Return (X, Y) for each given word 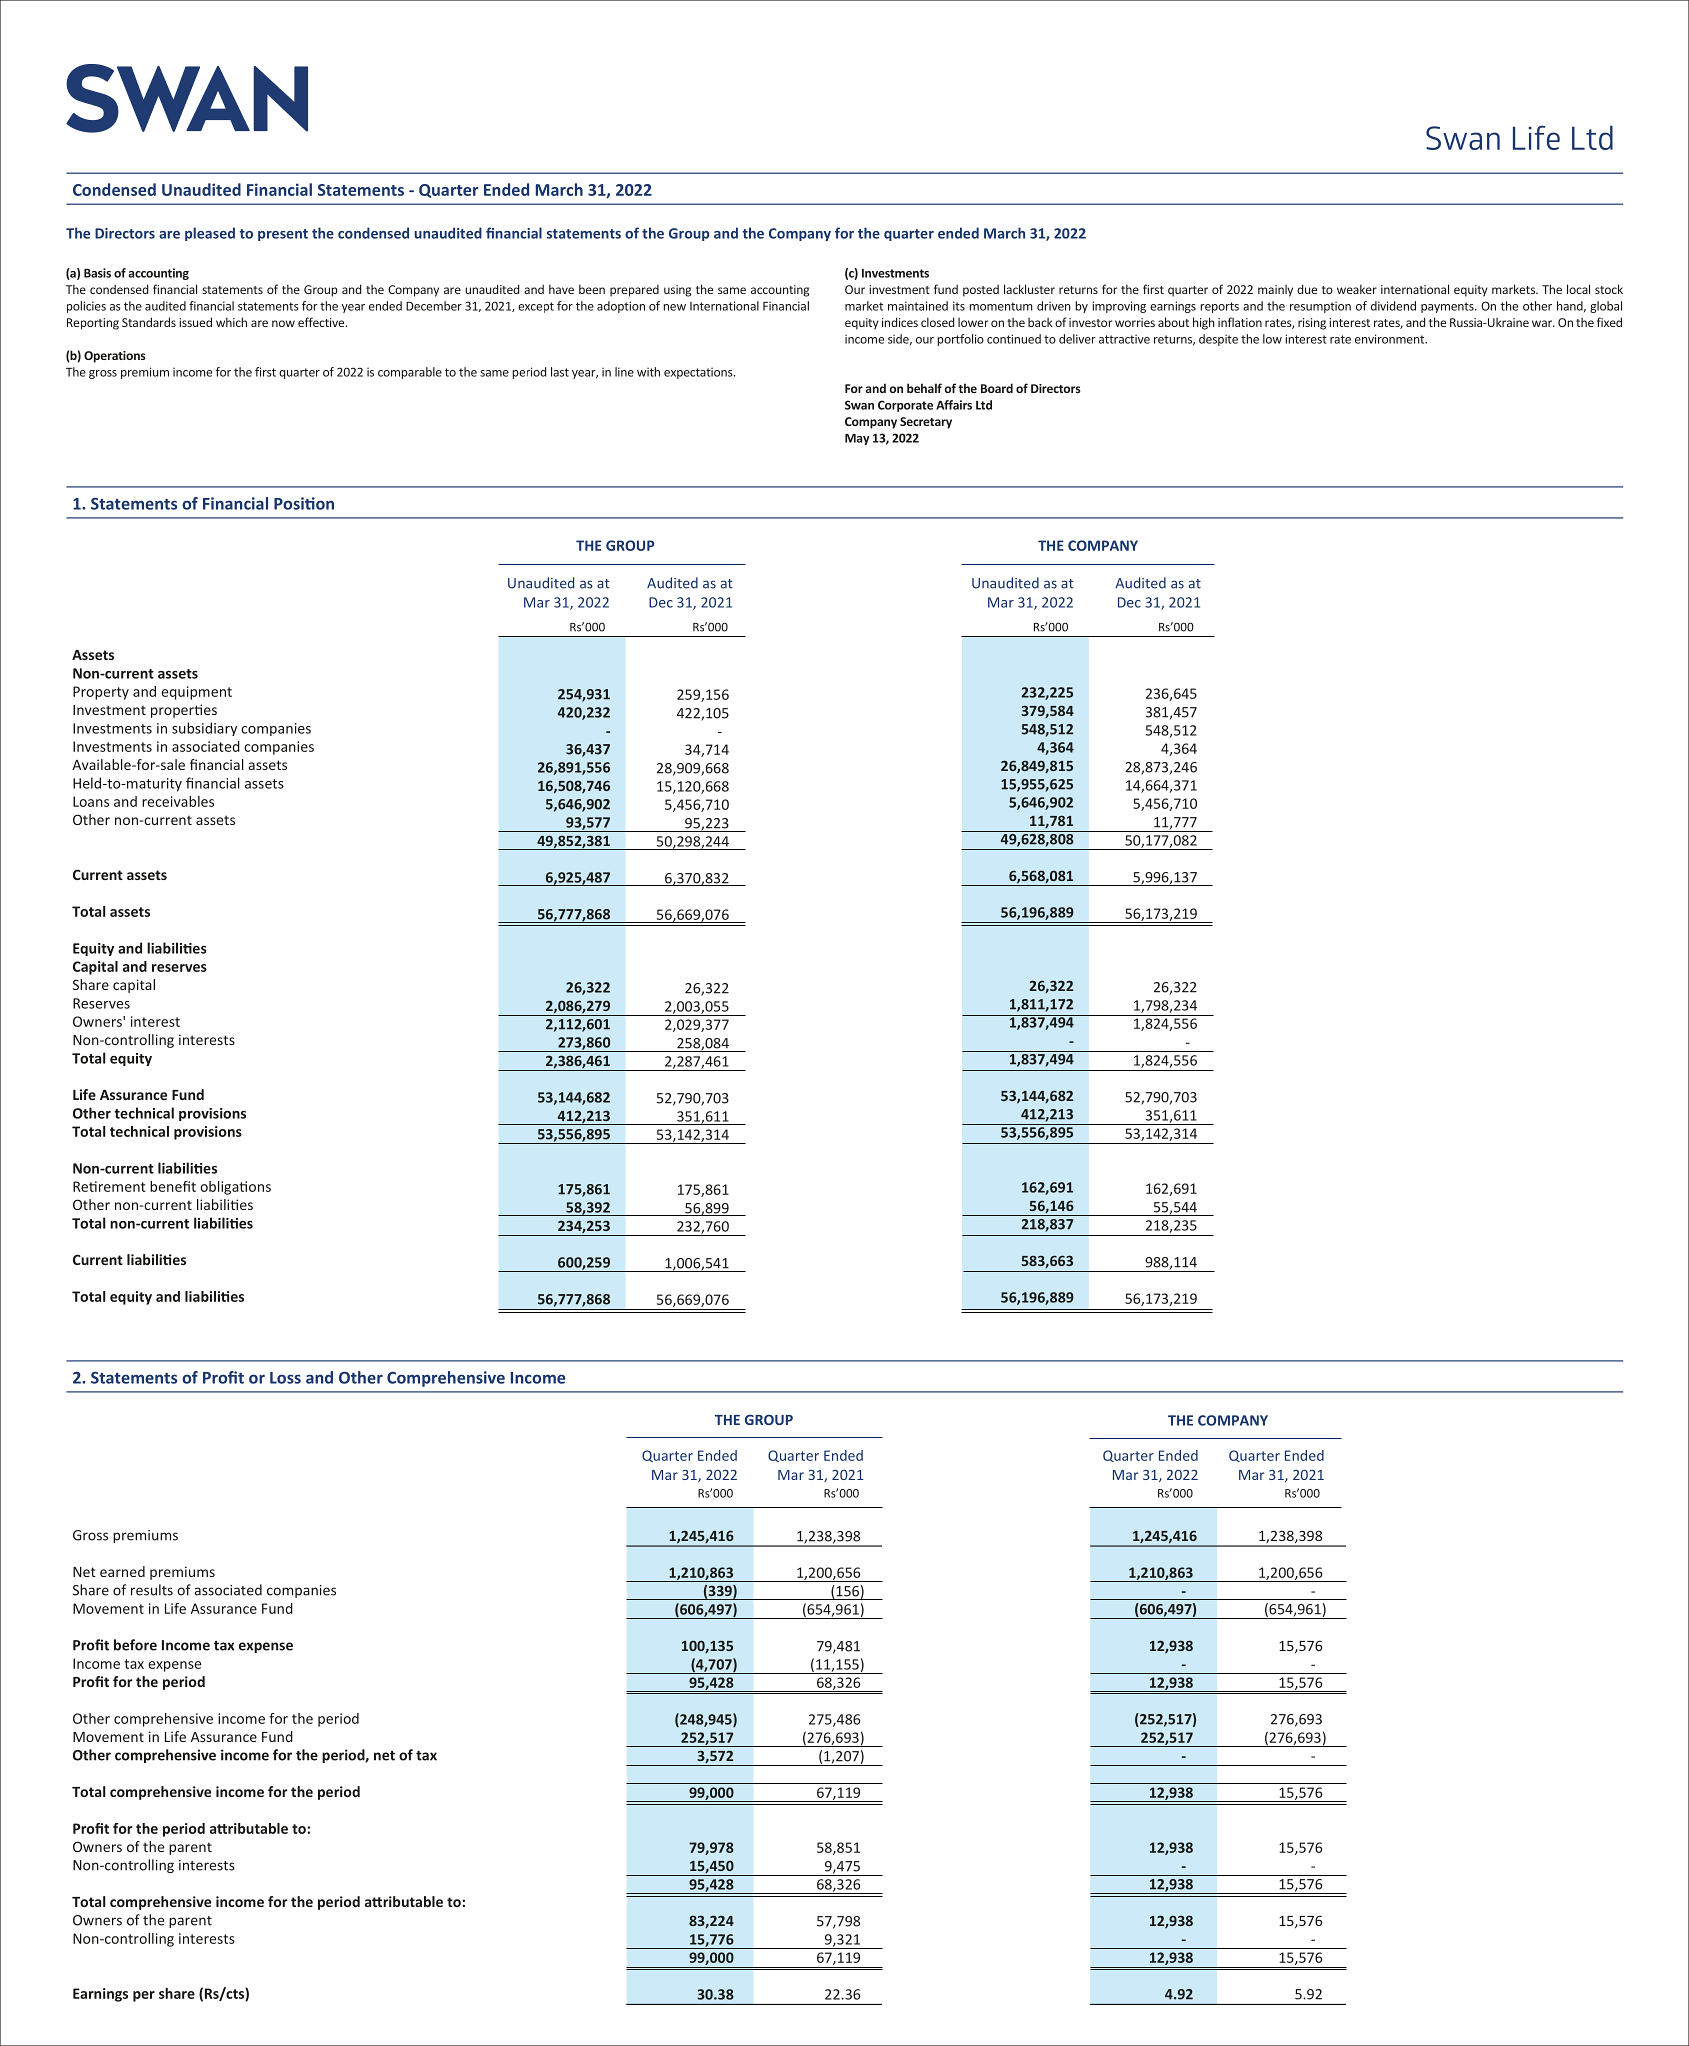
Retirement (109, 1186)
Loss (285, 1378)
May (857, 439)
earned (122, 1571)
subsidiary (204, 729)
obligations (235, 1188)
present (283, 235)
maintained (918, 306)
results (152, 1590)
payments (1448, 307)
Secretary (926, 423)
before (135, 1645)
